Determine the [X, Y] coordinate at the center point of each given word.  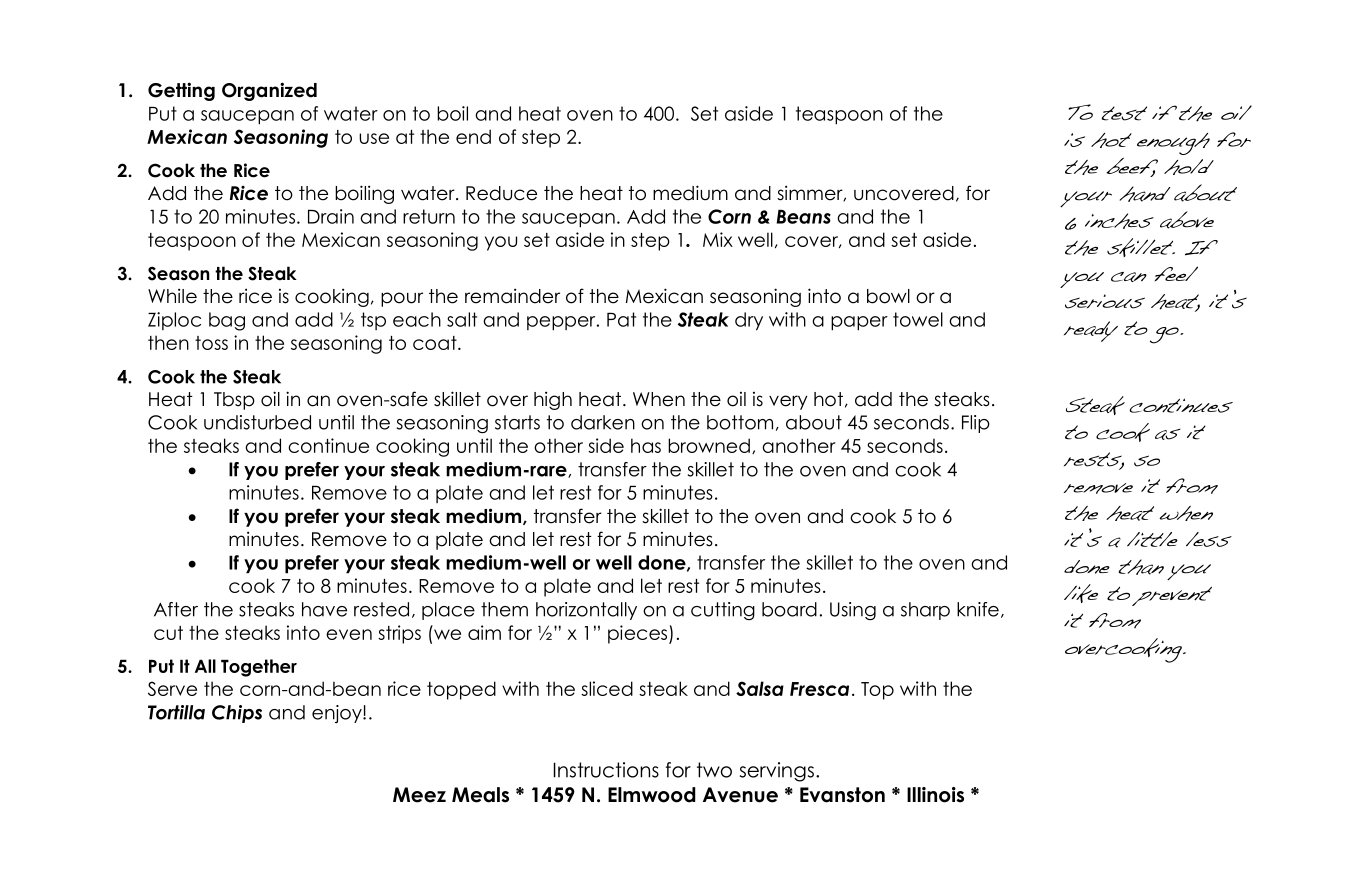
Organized [269, 91]
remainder [512, 296]
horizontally [586, 611]
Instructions [606, 770]
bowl [888, 296]
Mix [718, 239]
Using [853, 611]
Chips [237, 714]
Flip [976, 424]
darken [603, 422]
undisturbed [257, 422]
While [172, 296]
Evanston [842, 795]
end [473, 136]
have [324, 609]
